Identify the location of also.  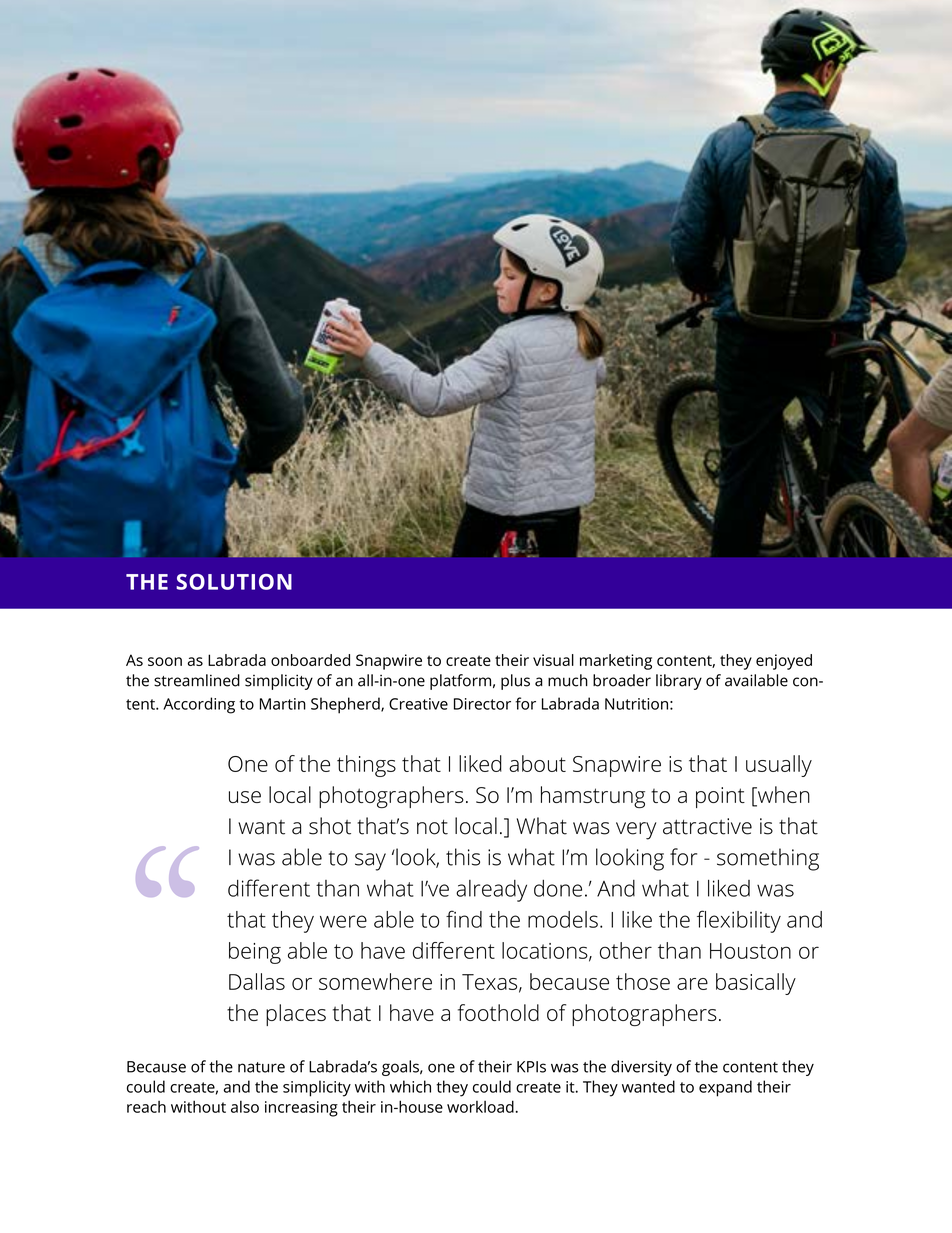
(245, 1106).
